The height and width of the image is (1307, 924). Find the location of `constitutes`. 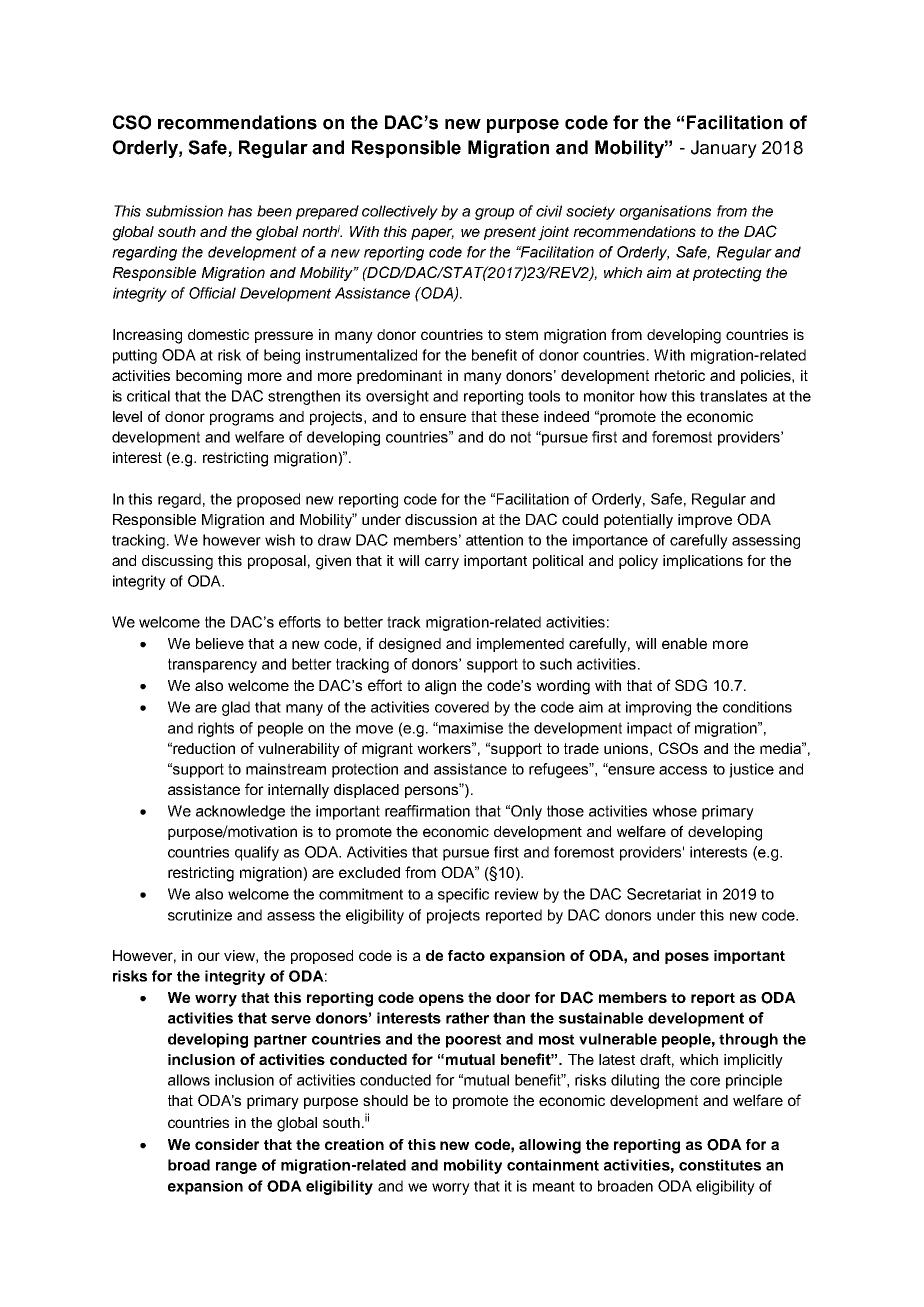

constitutes is located at coordinates (720, 1165).
